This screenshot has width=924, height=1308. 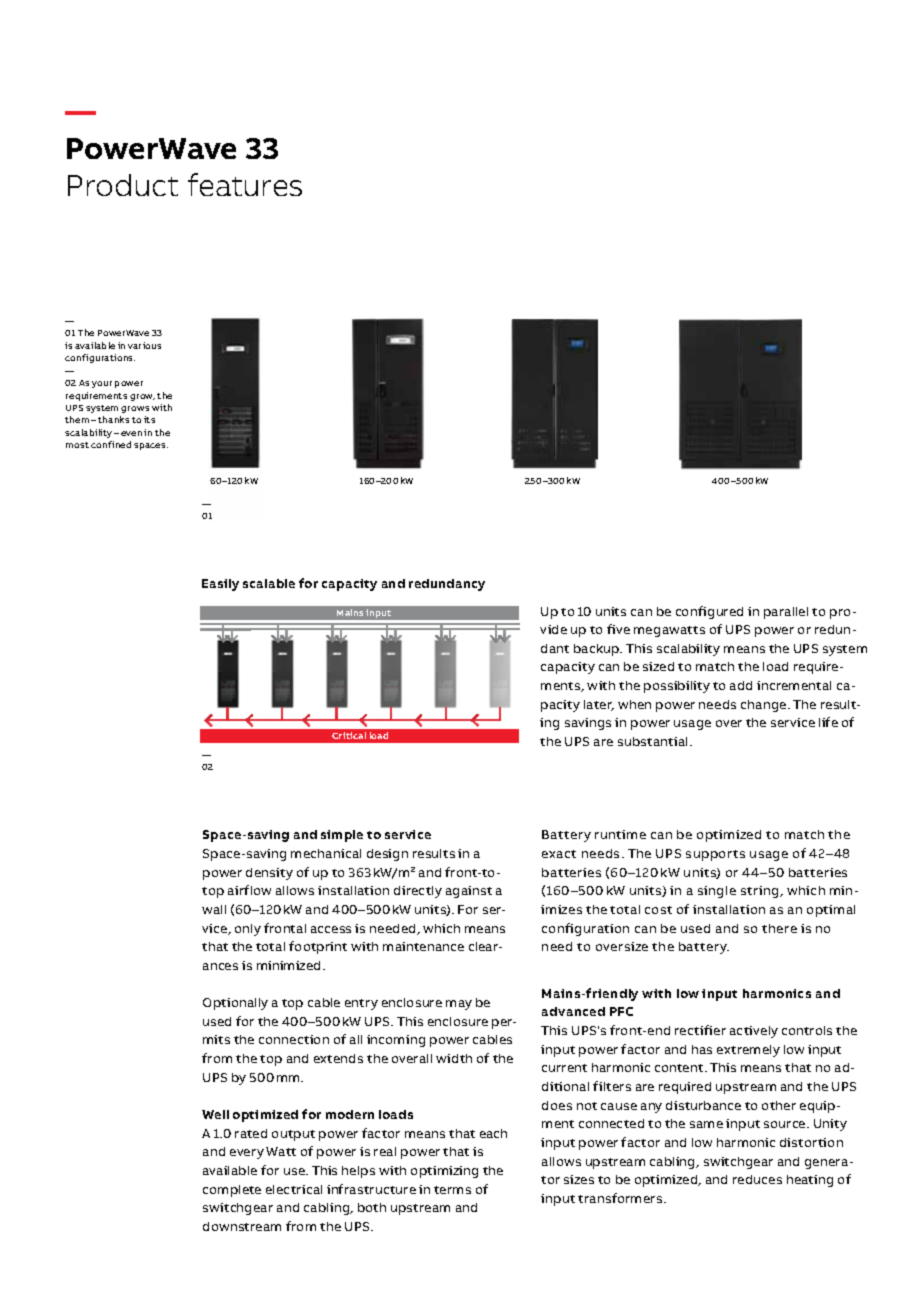 What do you see at coordinates (245, 184) in the screenshot?
I see `features` at bounding box center [245, 184].
